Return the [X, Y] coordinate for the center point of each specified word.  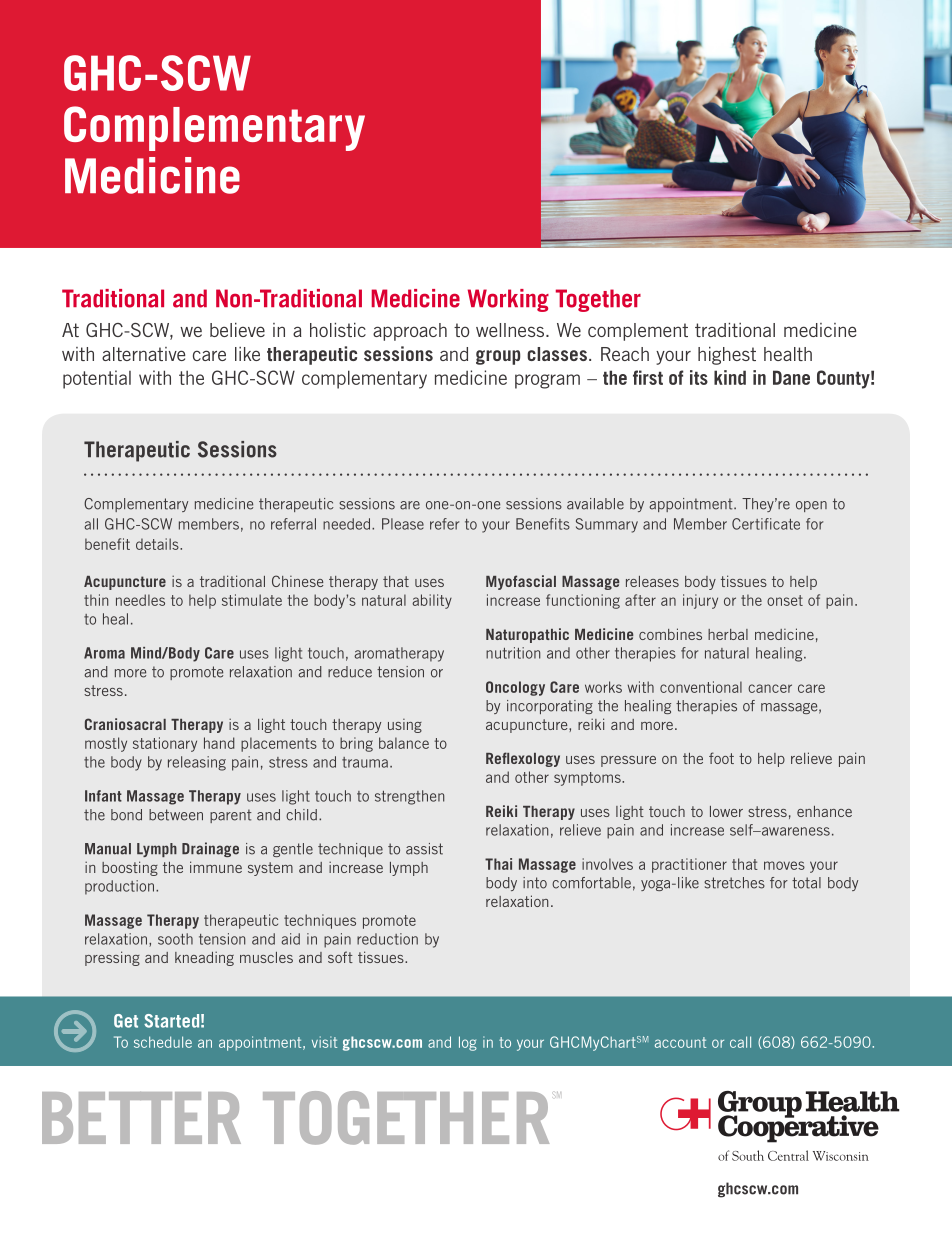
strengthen [409, 797]
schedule [163, 1042]
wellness [510, 330]
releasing [197, 763]
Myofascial [521, 582]
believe [237, 330]
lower [726, 811]
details [158, 544]
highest [727, 356]
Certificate [766, 524]
